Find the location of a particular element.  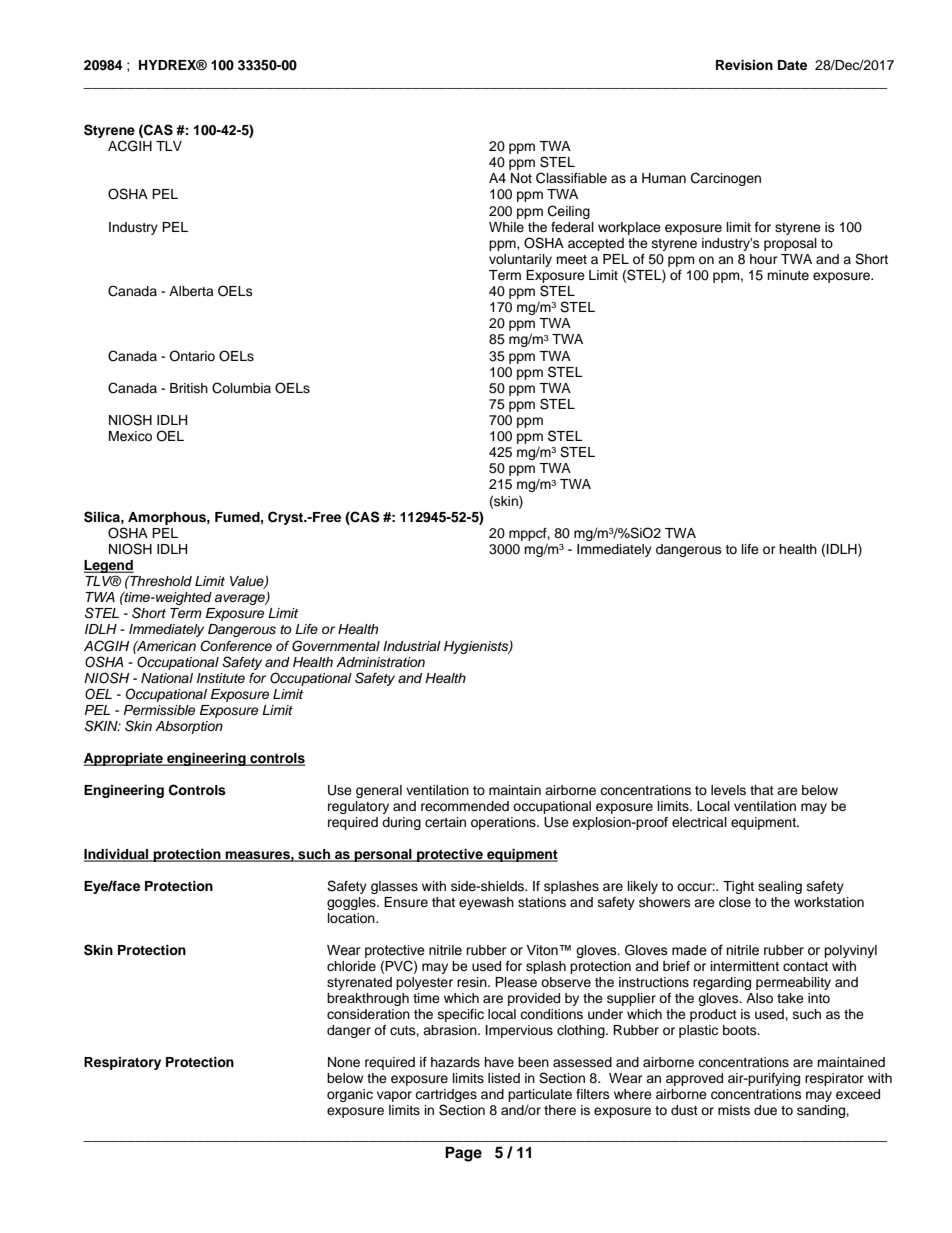

Alberta is located at coordinates (191, 291).
